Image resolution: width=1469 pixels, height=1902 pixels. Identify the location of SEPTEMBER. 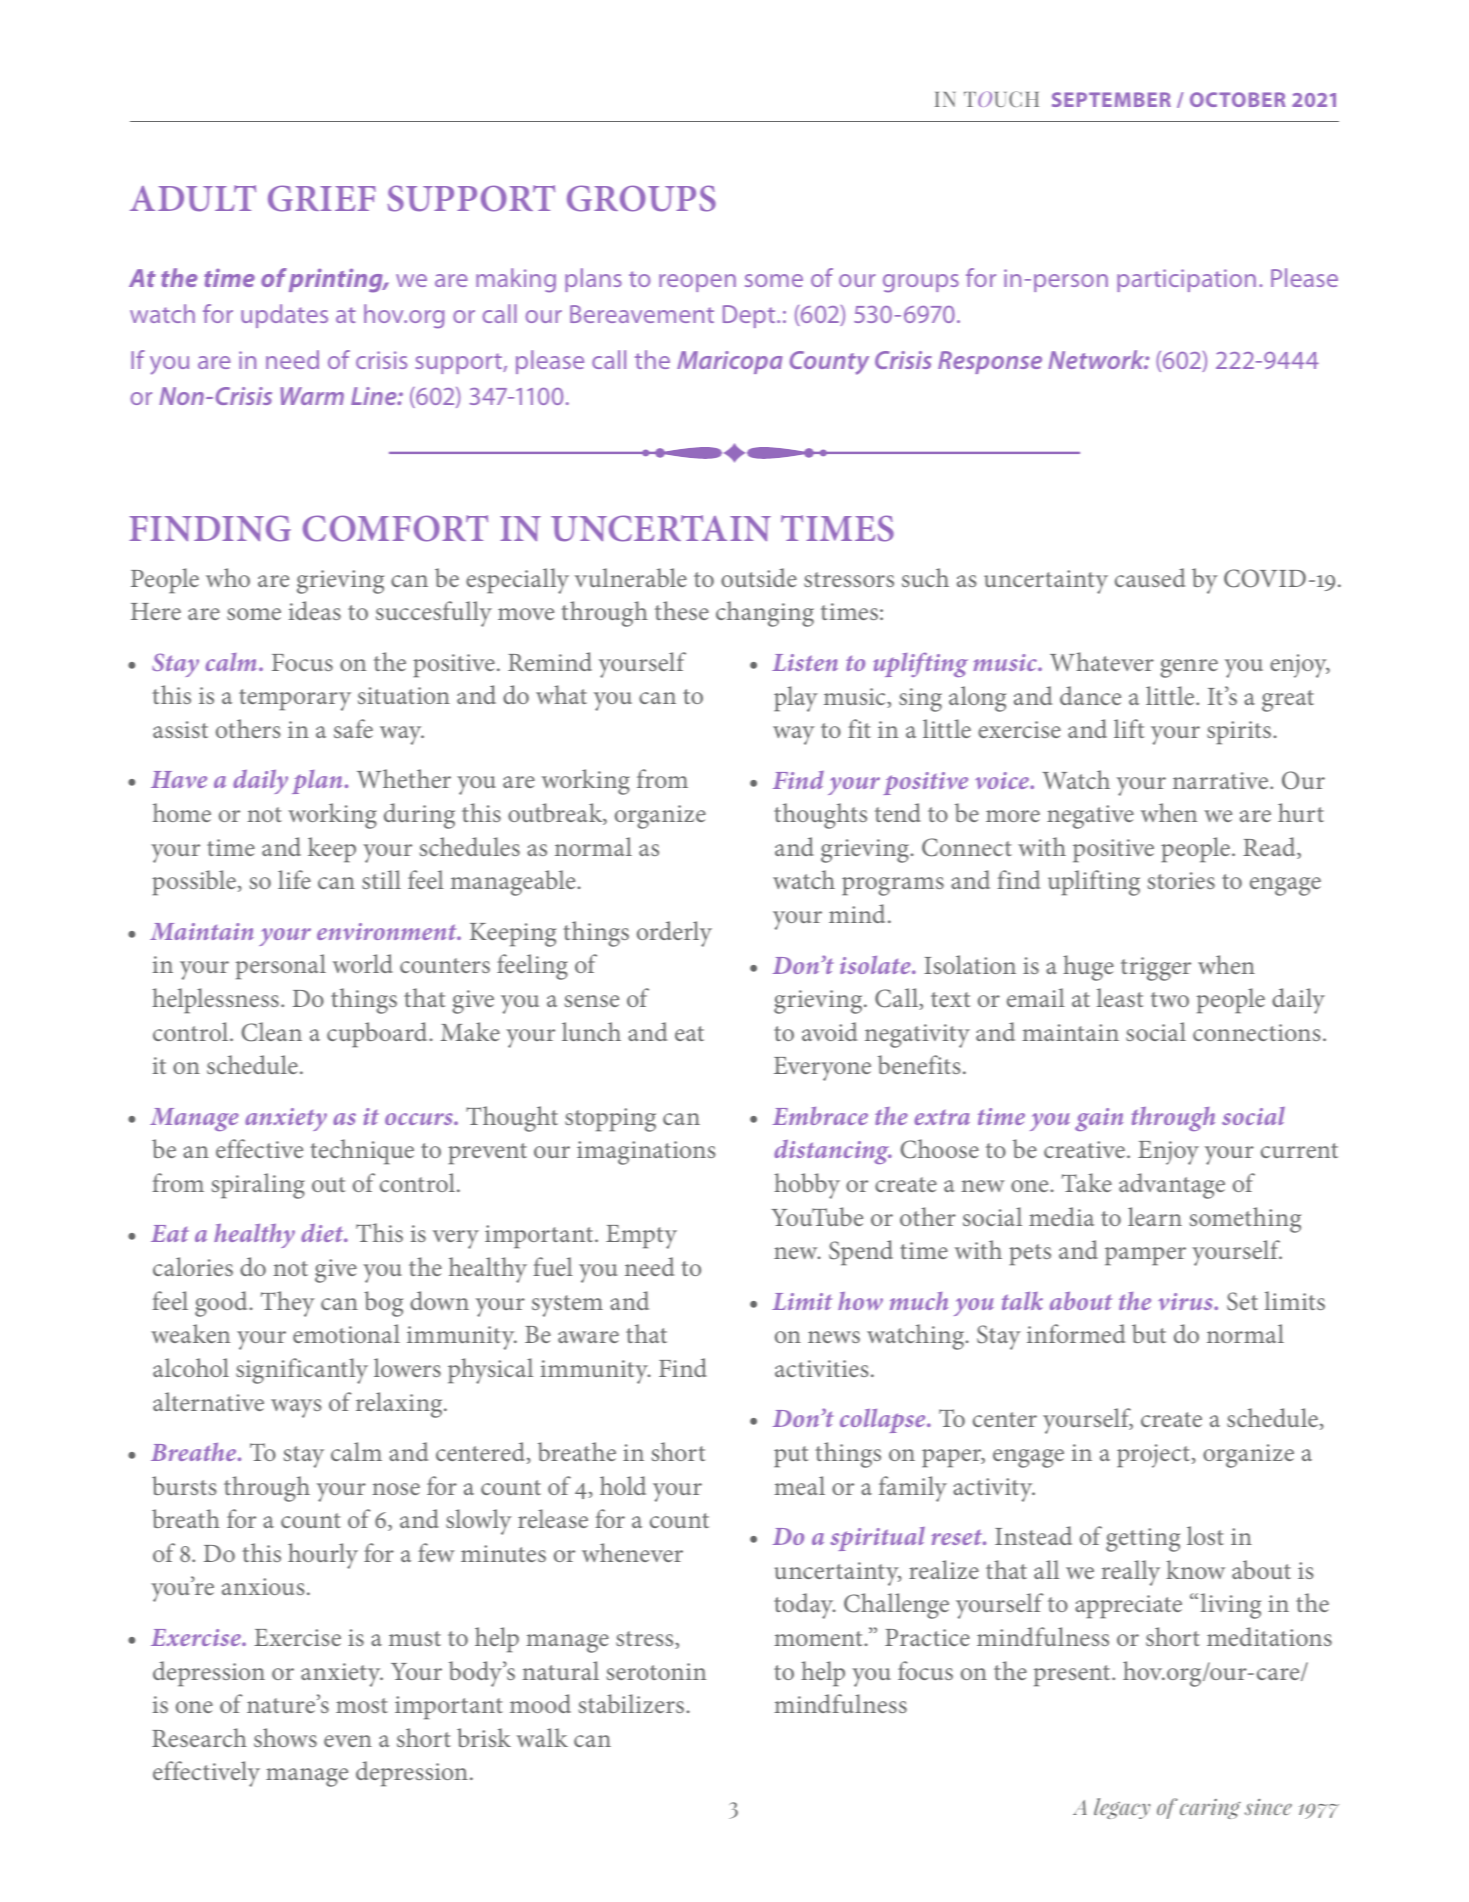
(1111, 99).
